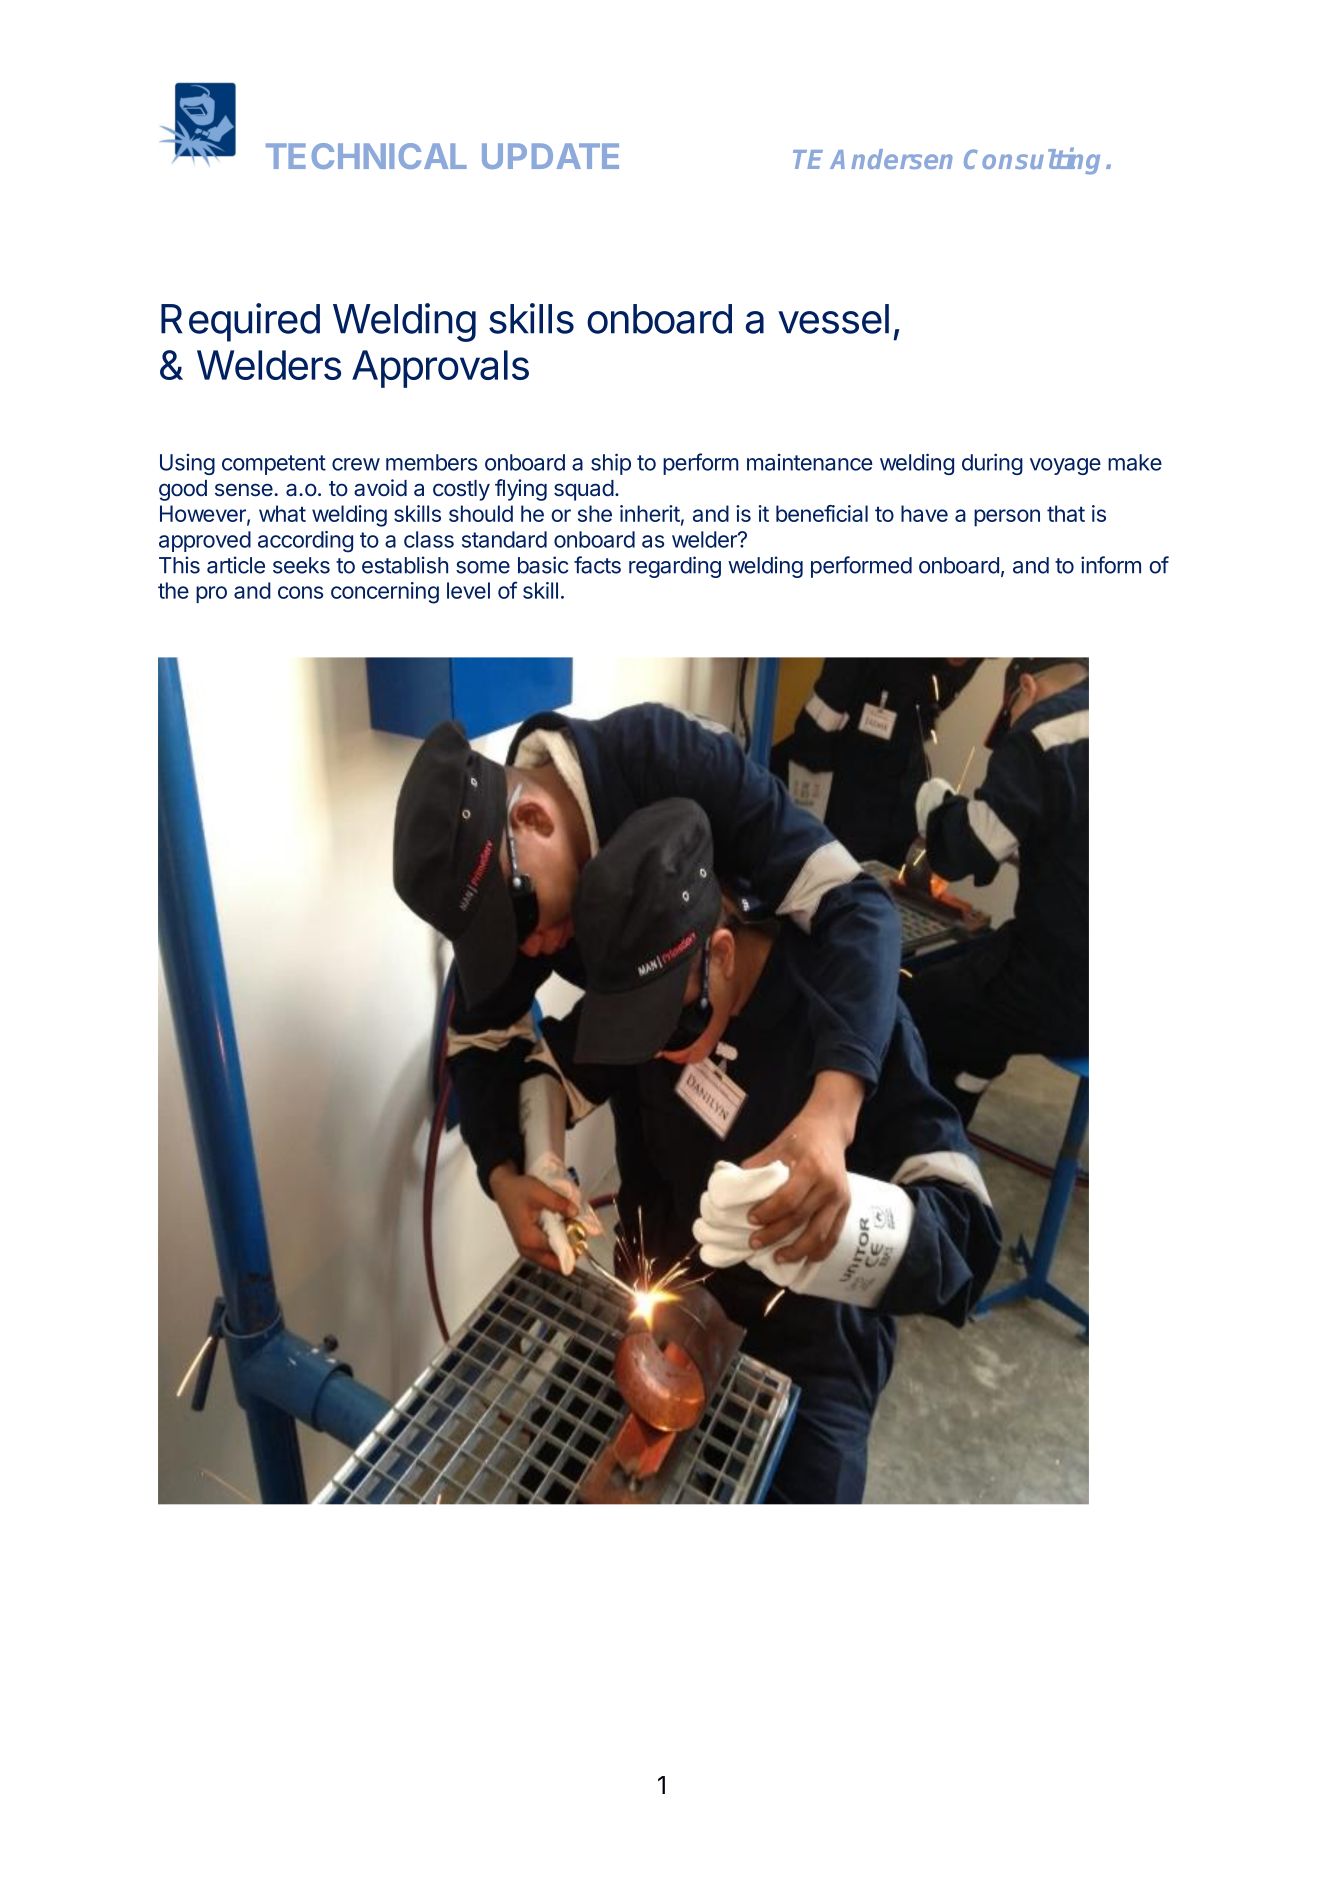  I want to click on ship, so click(611, 464).
